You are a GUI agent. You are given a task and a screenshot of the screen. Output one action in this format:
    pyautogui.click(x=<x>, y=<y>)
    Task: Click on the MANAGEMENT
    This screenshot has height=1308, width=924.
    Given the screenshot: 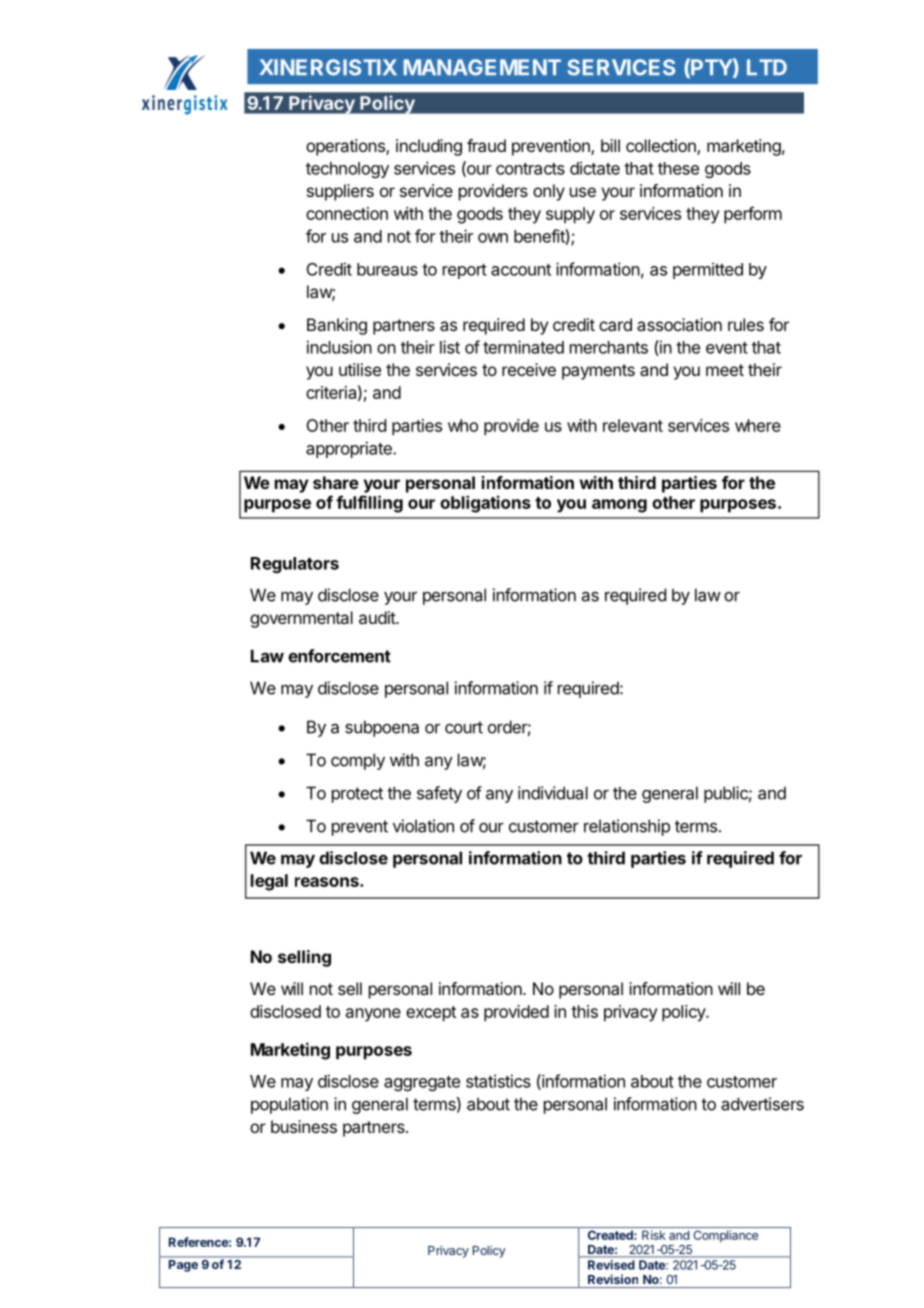 What is the action you would take?
    pyautogui.click(x=482, y=67)
